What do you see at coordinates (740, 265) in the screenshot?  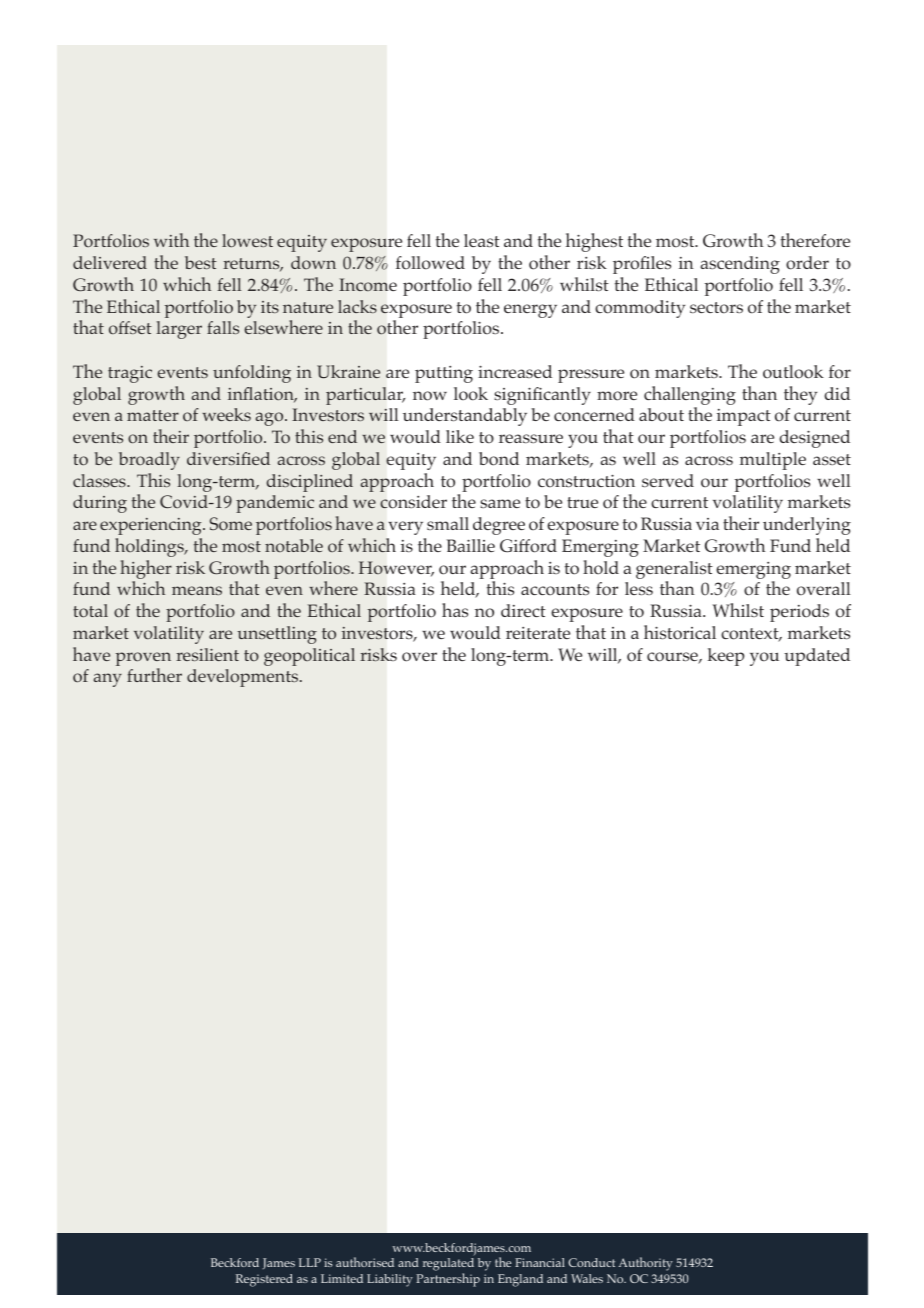 I see `ascending` at bounding box center [740, 265].
